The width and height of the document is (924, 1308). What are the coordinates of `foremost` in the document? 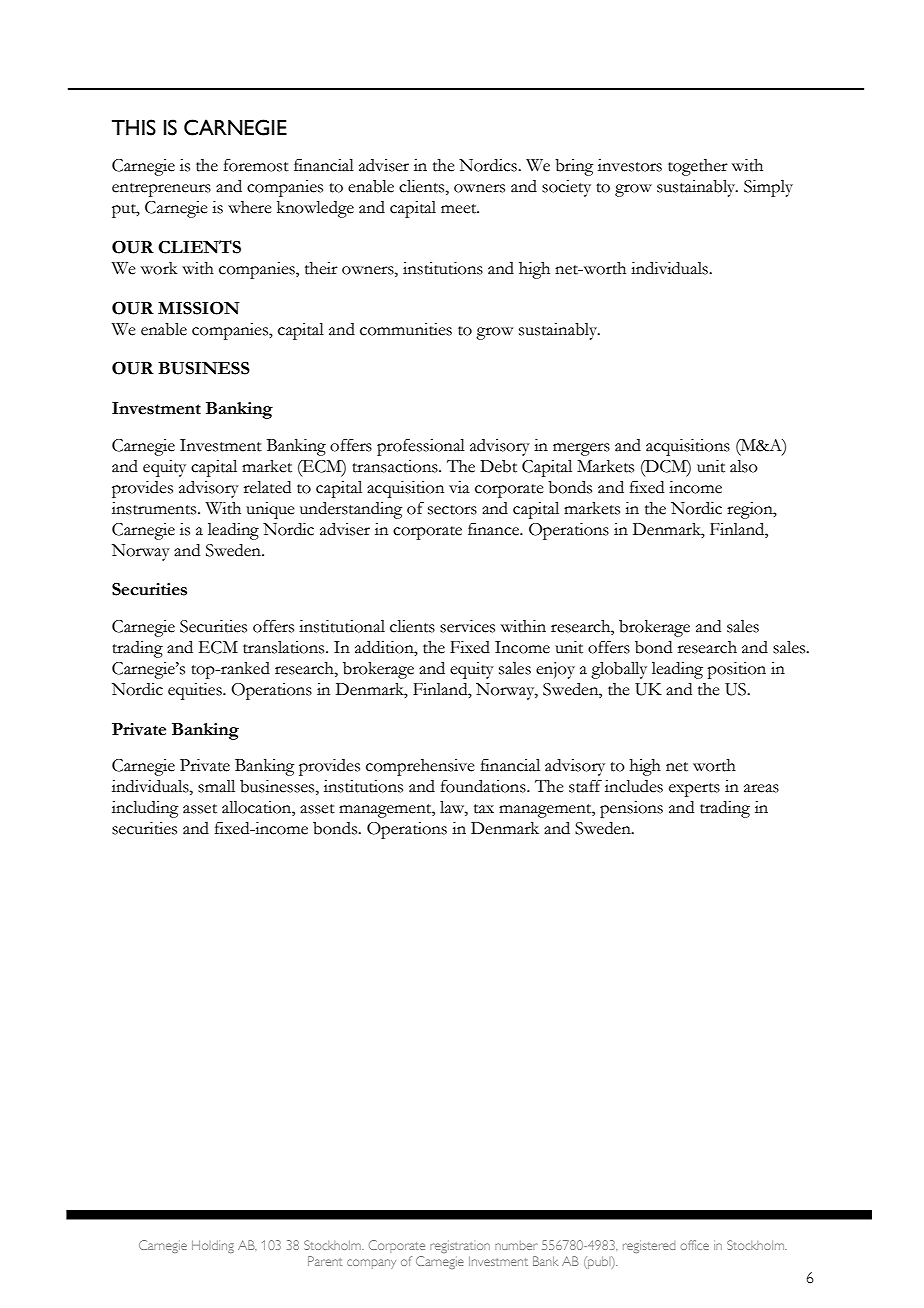 It's located at (256, 165).
